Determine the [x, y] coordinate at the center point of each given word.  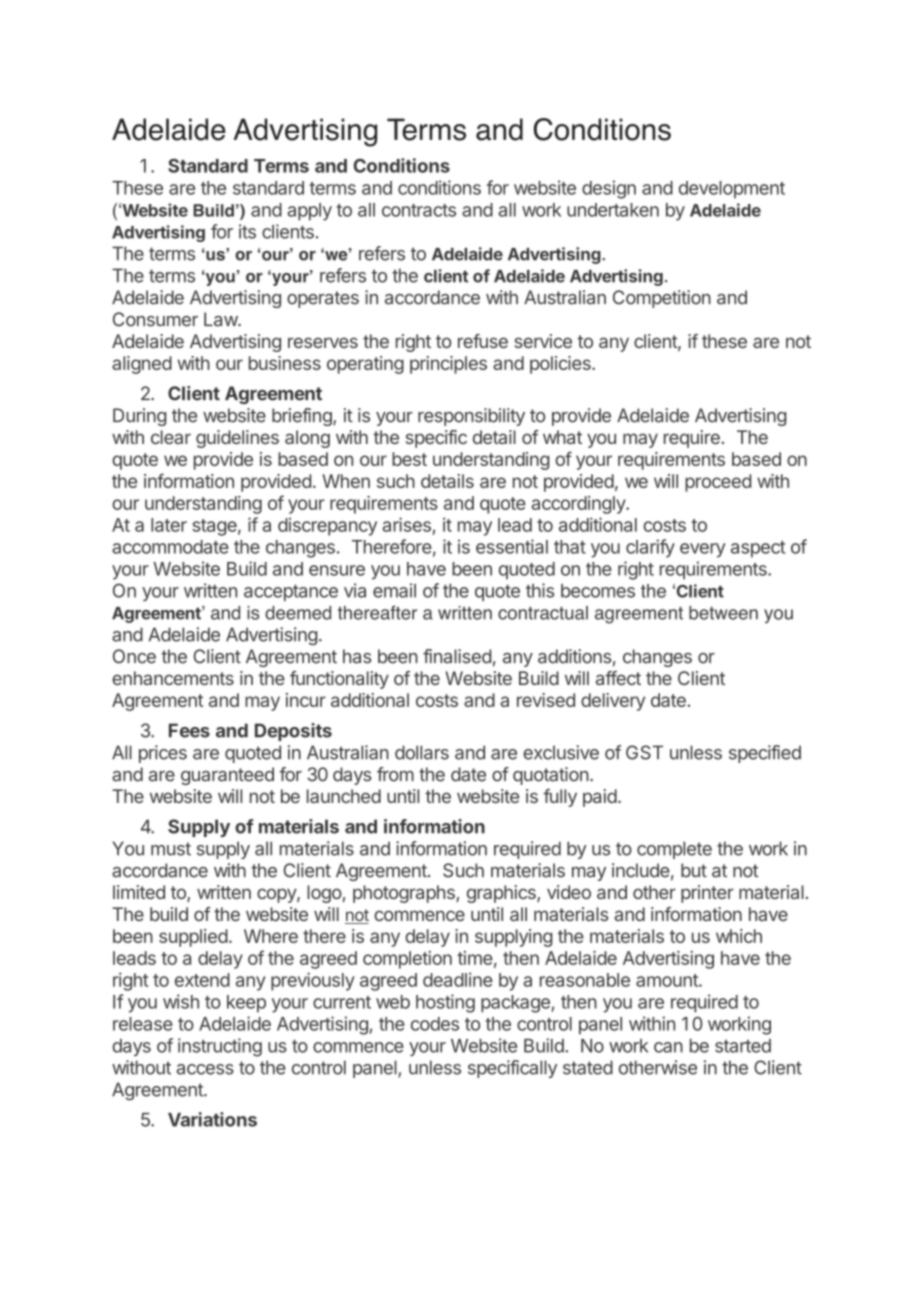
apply [309, 212]
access [205, 1069]
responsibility [471, 417]
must [171, 849]
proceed [718, 483]
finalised [457, 656]
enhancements [173, 678]
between [723, 613]
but [694, 870]
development [732, 190]
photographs [405, 894]
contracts [419, 210]
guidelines [237, 439]
